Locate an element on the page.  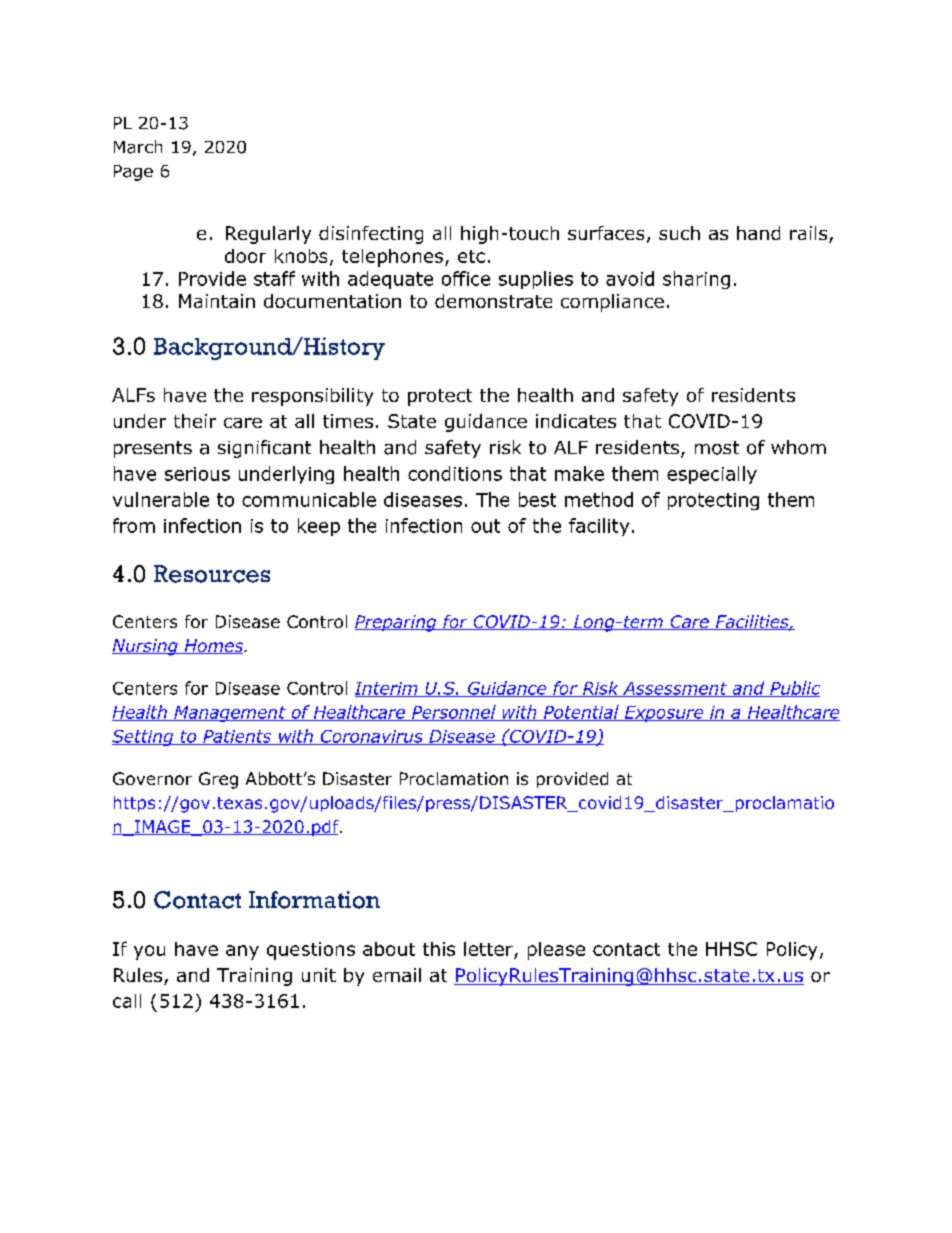
Page is located at coordinates (133, 173).
